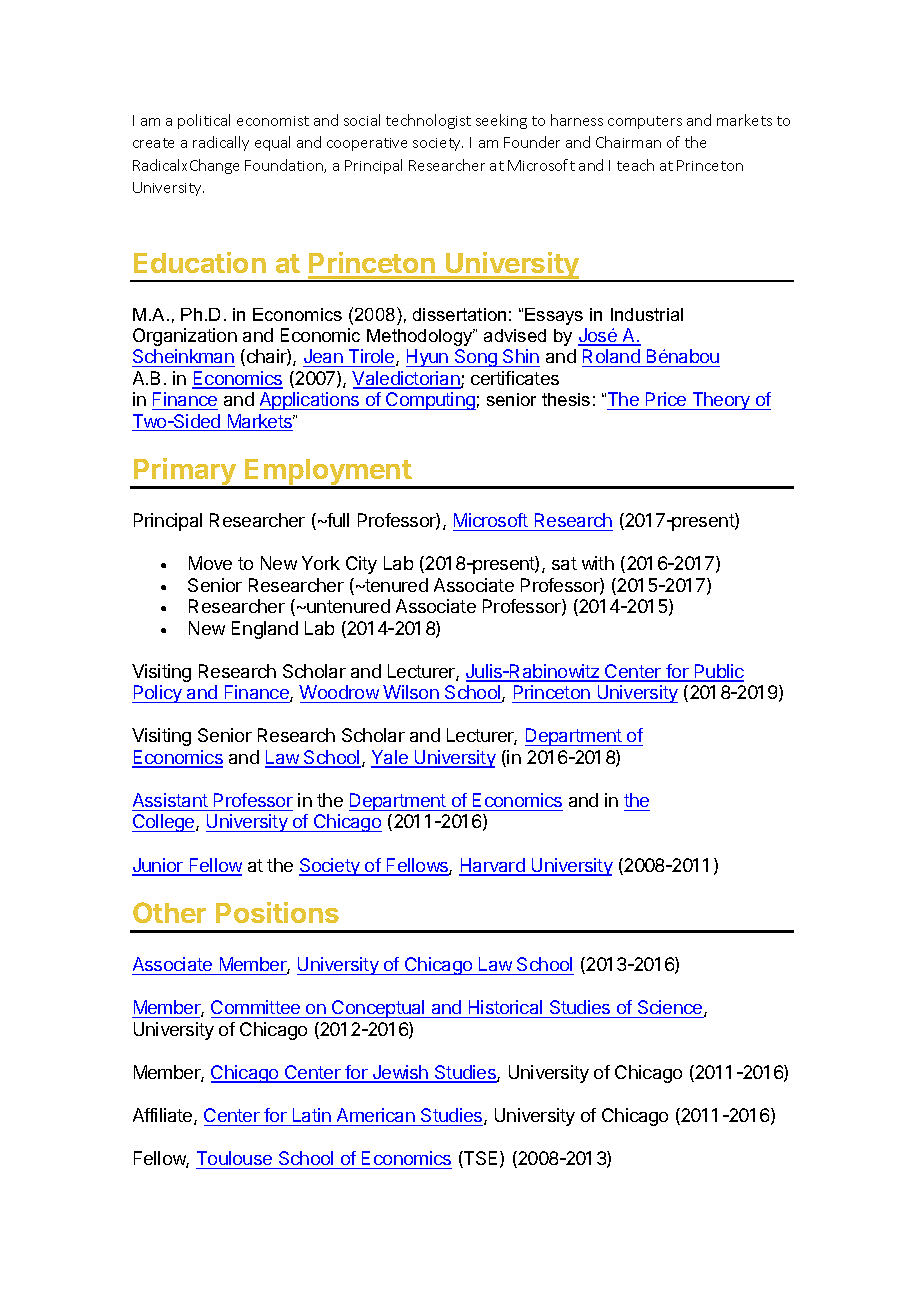 Image resolution: width=924 pixels, height=1308 pixels. What do you see at coordinates (598, 563) in the page?
I see `with` at bounding box center [598, 563].
